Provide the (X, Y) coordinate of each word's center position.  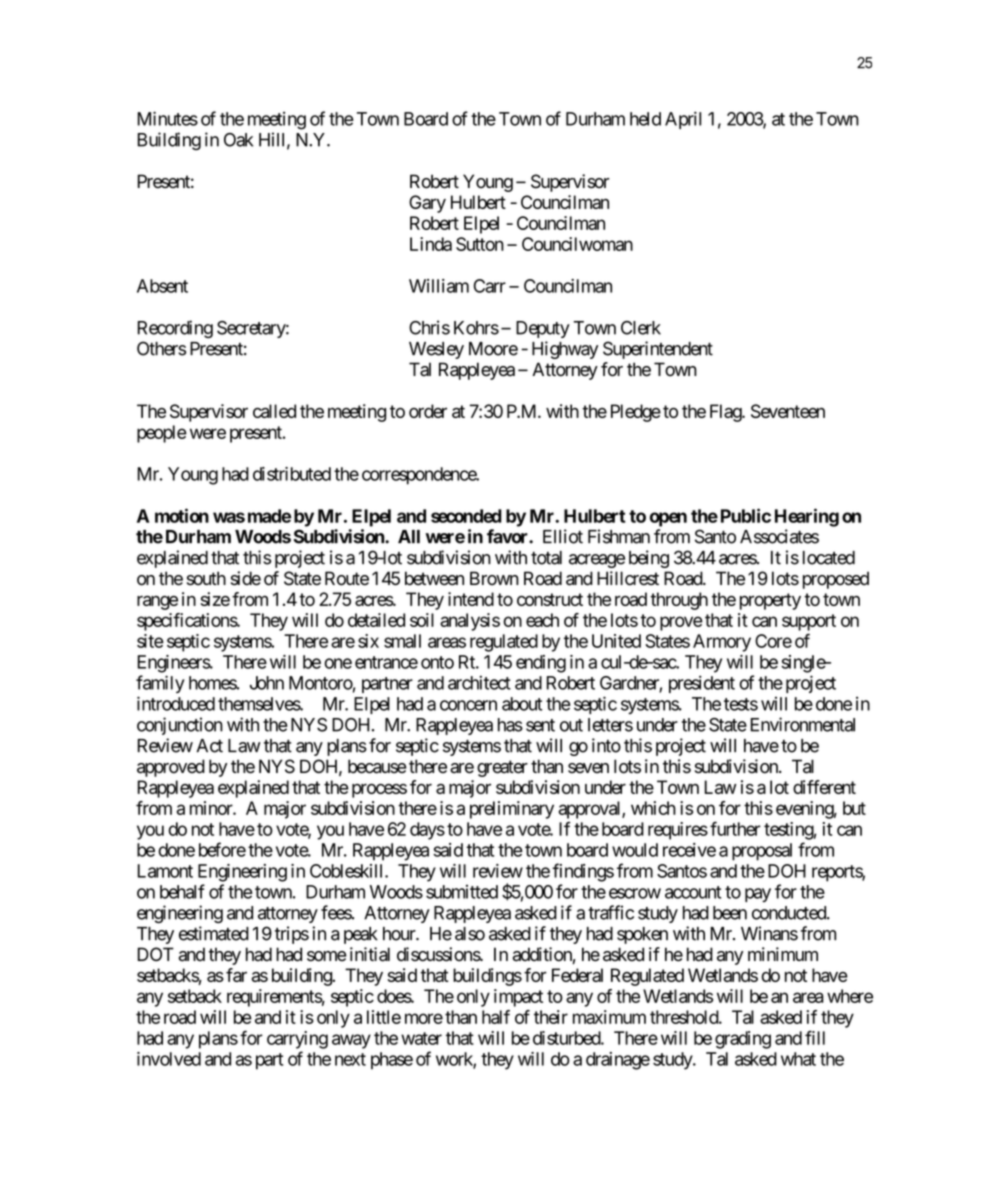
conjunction (180, 726)
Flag (726, 413)
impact (518, 998)
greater (502, 768)
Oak (238, 140)
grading (743, 1040)
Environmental (802, 724)
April (683, 120)
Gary (427, 204)
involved (169, 1059)
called (274, 411)
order (428, 411)
